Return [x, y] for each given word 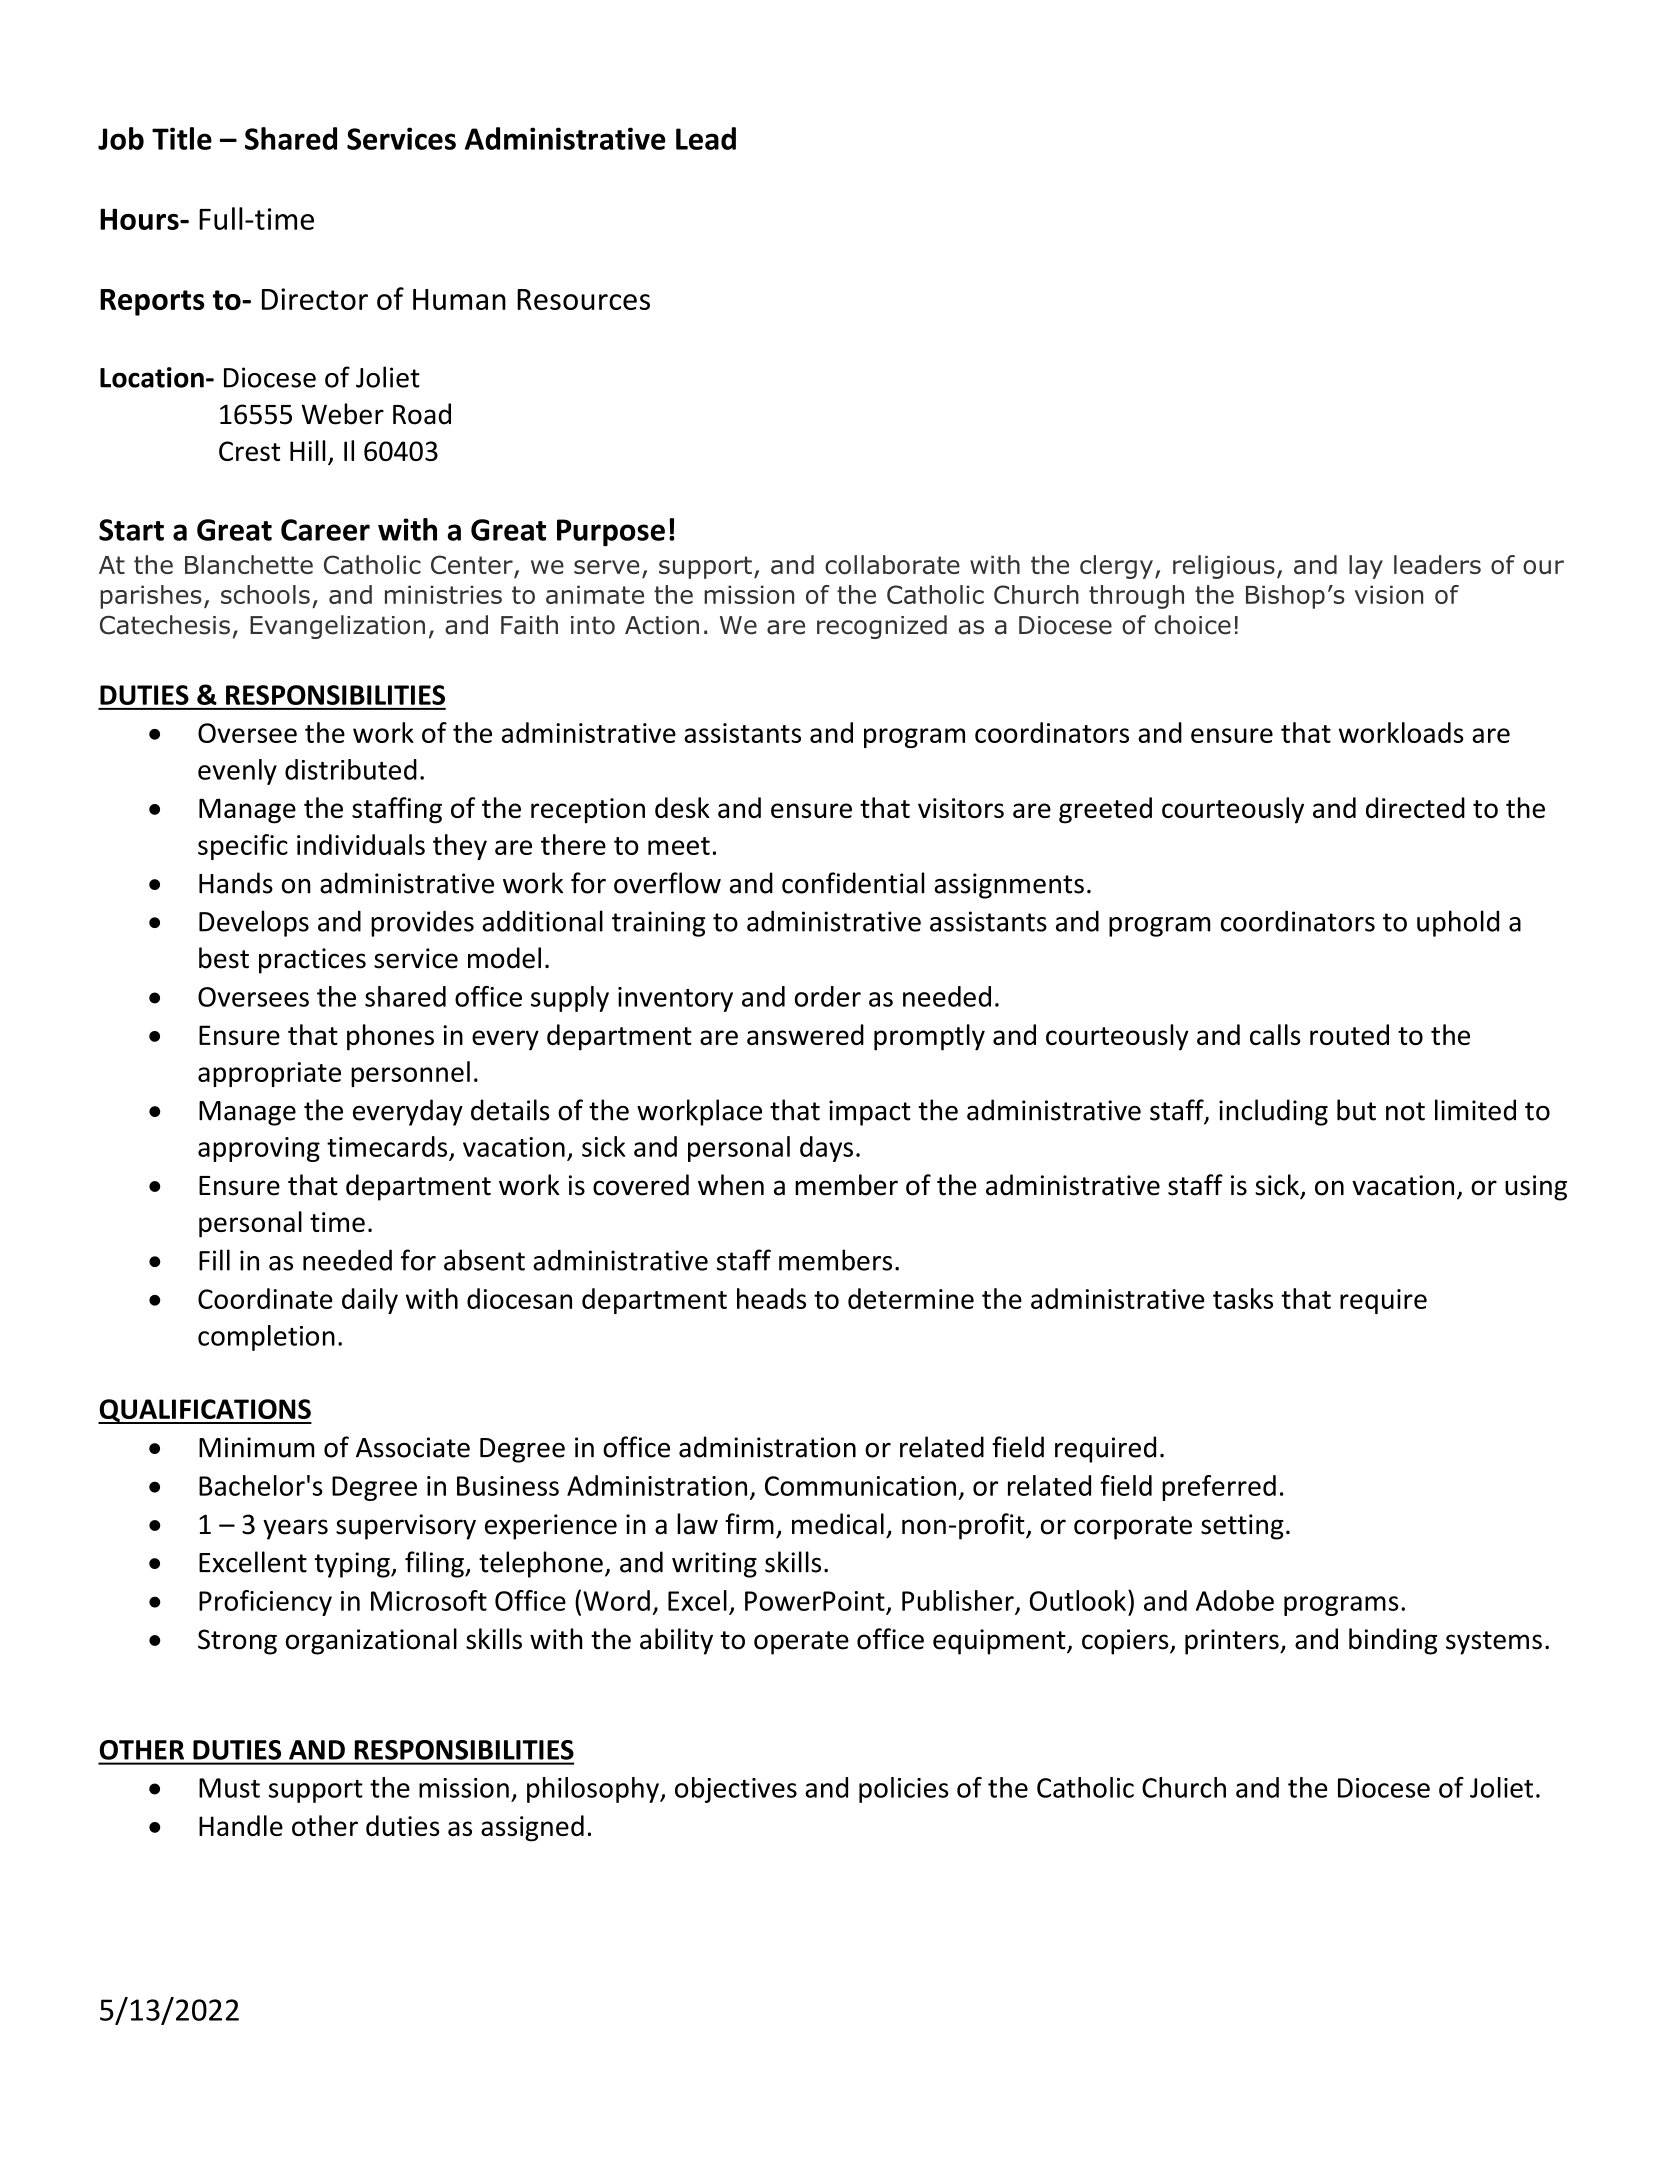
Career [325, 530]
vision [1389, 594]
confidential [853, 883]
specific [243, 847]
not [1405, 1111]
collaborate [892, 564]
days [826, 1149]
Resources [583, 299]
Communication [860, 1486]
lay [1366, 567]
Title [182, 138]
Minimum [257, 1447]
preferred [1219, 1488]
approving [259, 1149]
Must [229, 1788]
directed [1415, 807]
